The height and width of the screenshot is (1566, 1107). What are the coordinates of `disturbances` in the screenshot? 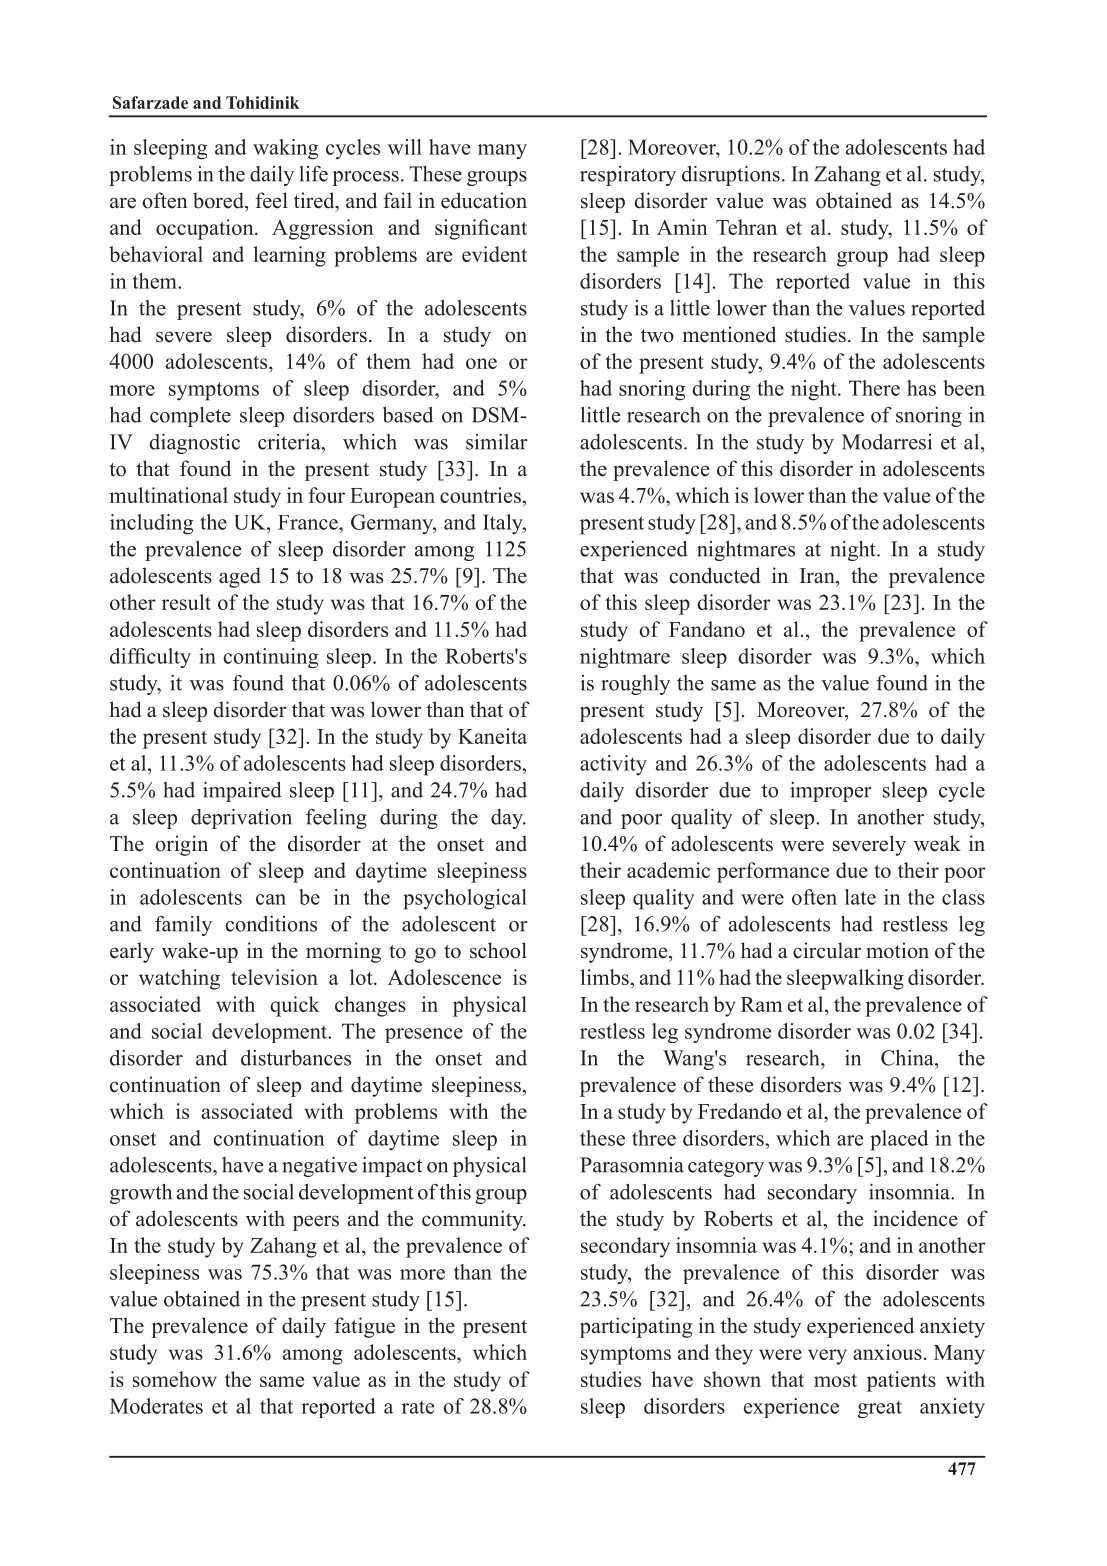 It's located at (296, 1058).
